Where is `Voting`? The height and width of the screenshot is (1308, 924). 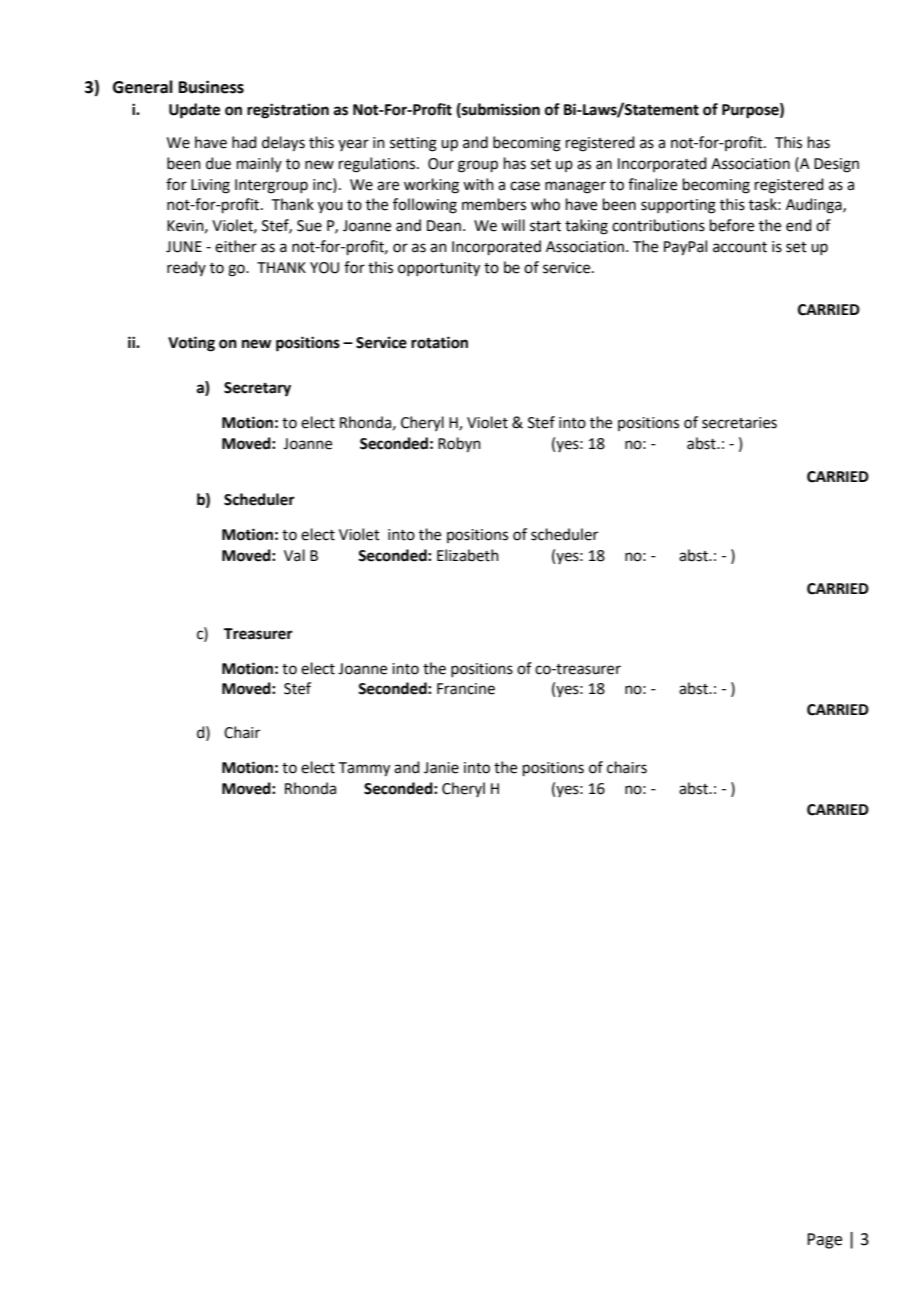
Voting is located at coordinates (191, 344).
